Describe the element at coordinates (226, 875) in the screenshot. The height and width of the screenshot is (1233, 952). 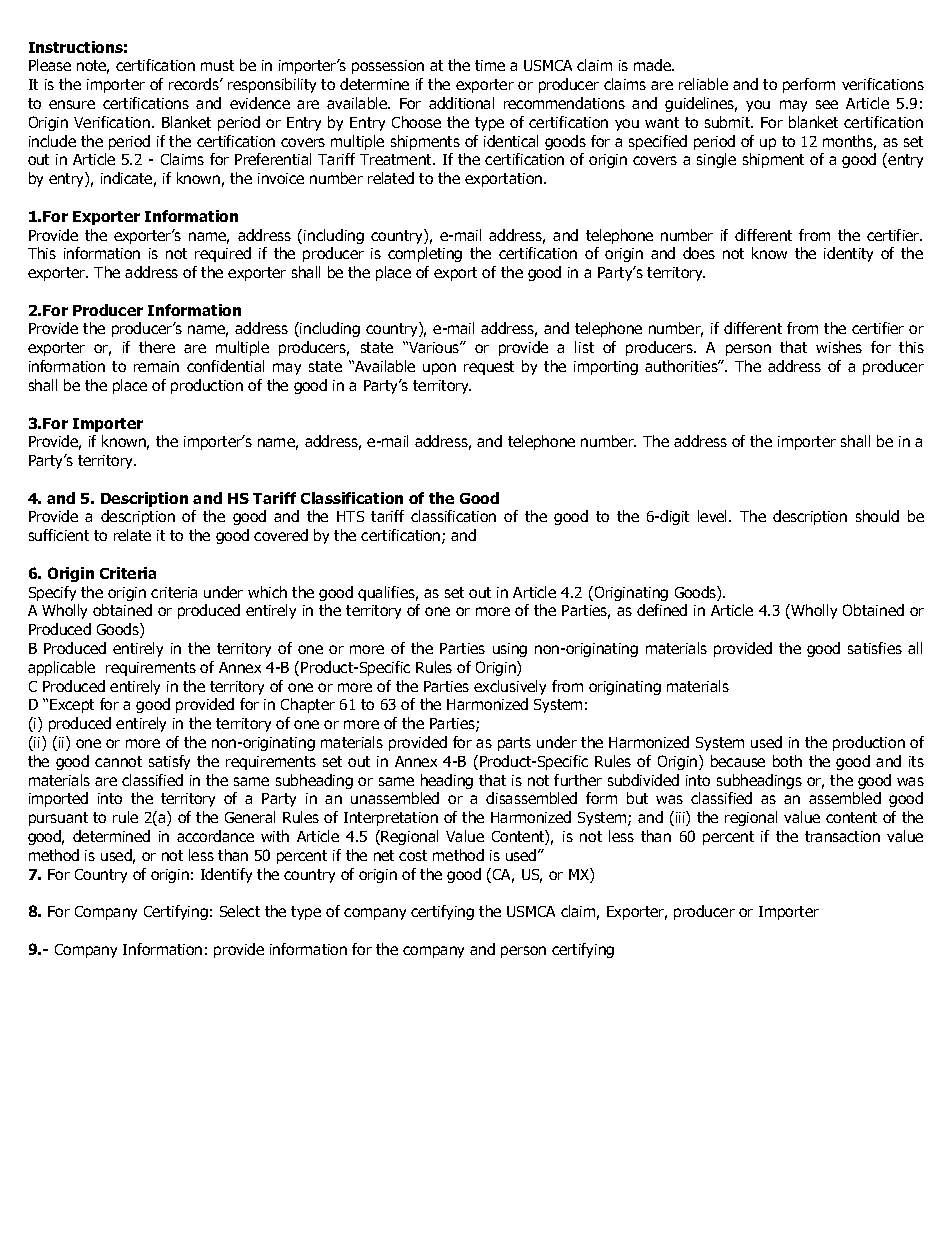
I see `Identify` at that location.
